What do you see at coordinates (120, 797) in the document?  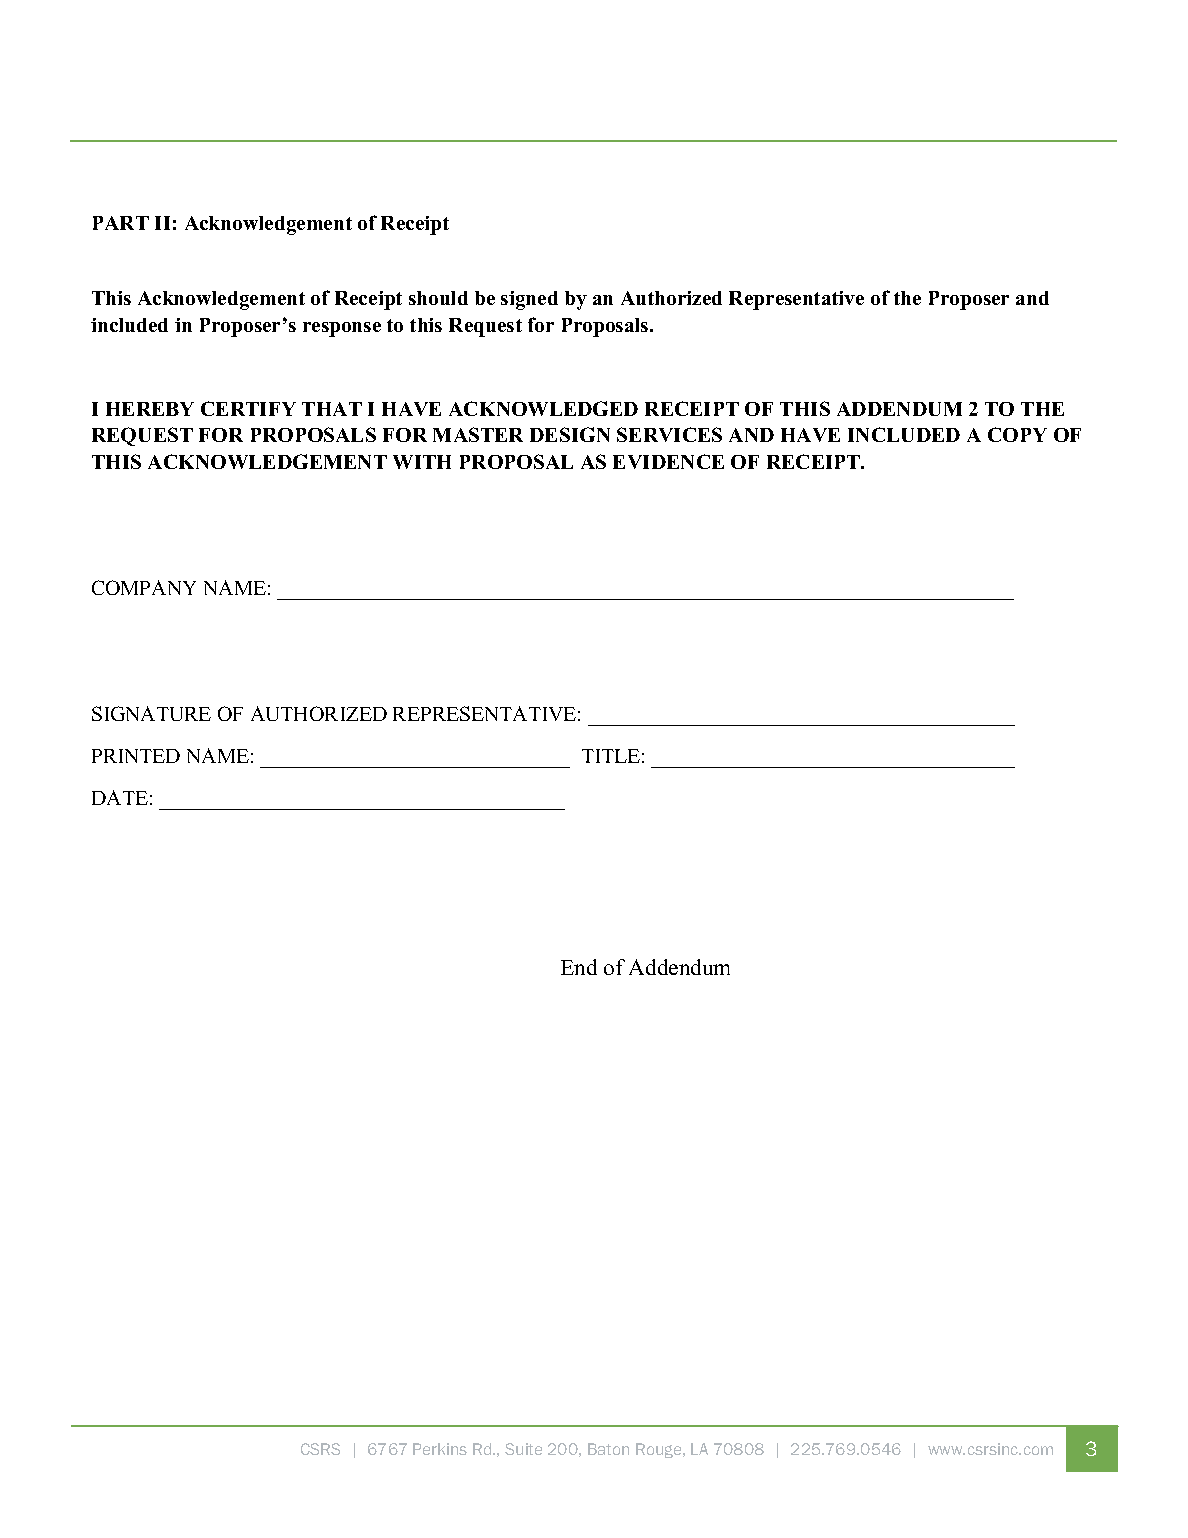 I see `DATE` at bounding box center [120, 797].
